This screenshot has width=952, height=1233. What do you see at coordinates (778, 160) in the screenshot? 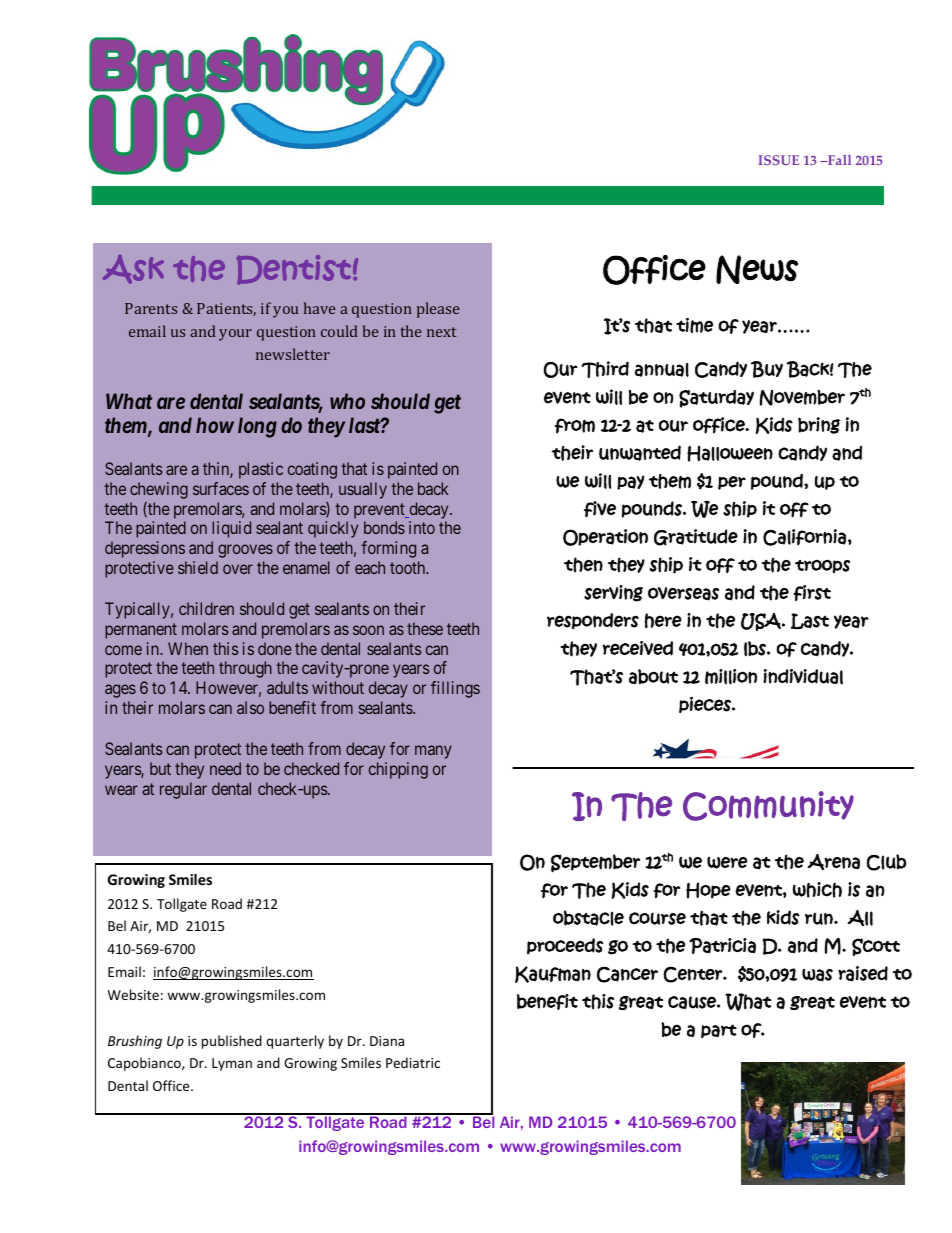
I see `ISSUE` at bounding box center [778, 160].
